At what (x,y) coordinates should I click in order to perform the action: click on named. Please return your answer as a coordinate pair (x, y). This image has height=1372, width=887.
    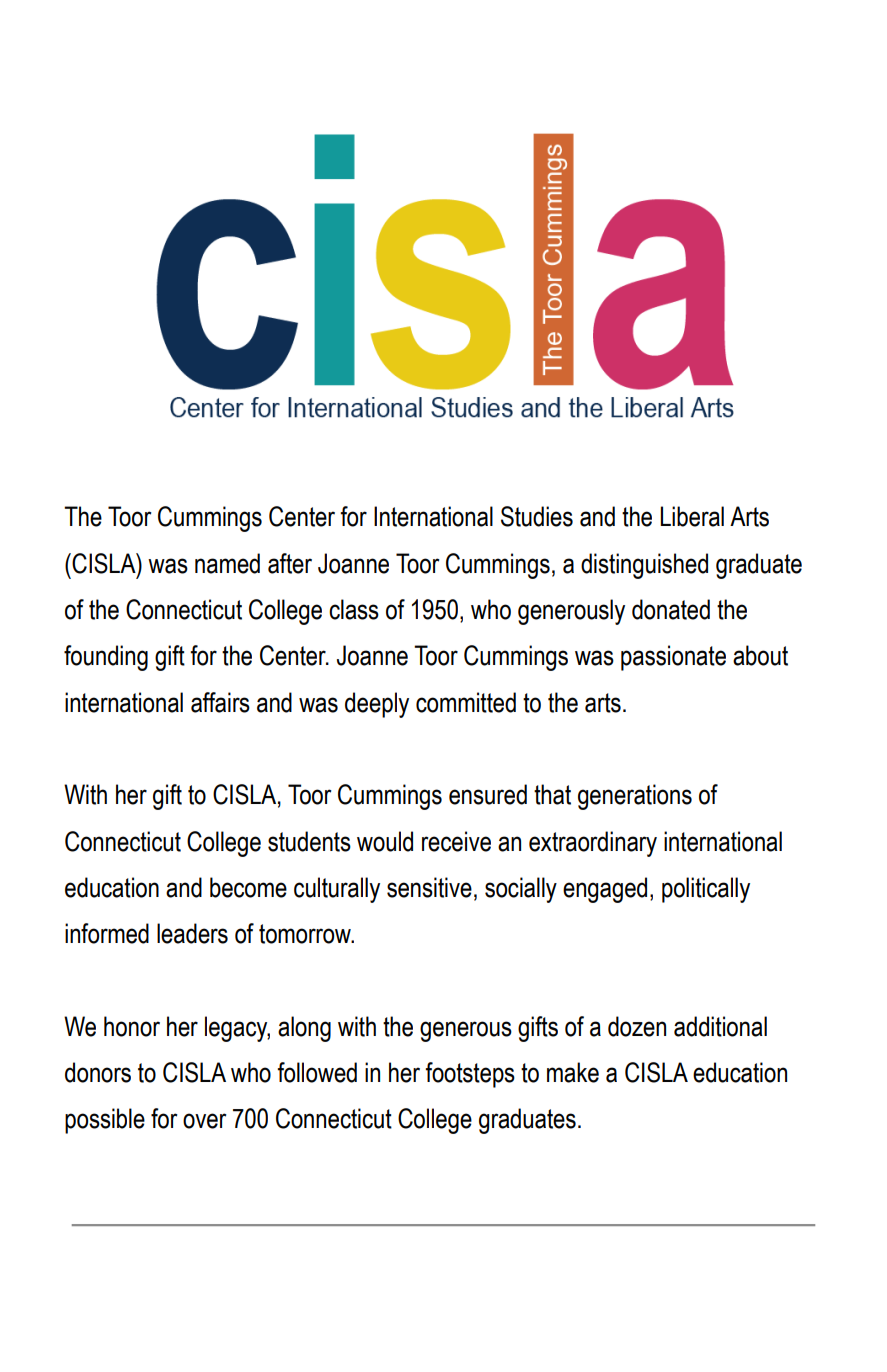
    Looking at the image, I should click on (227, 563).
